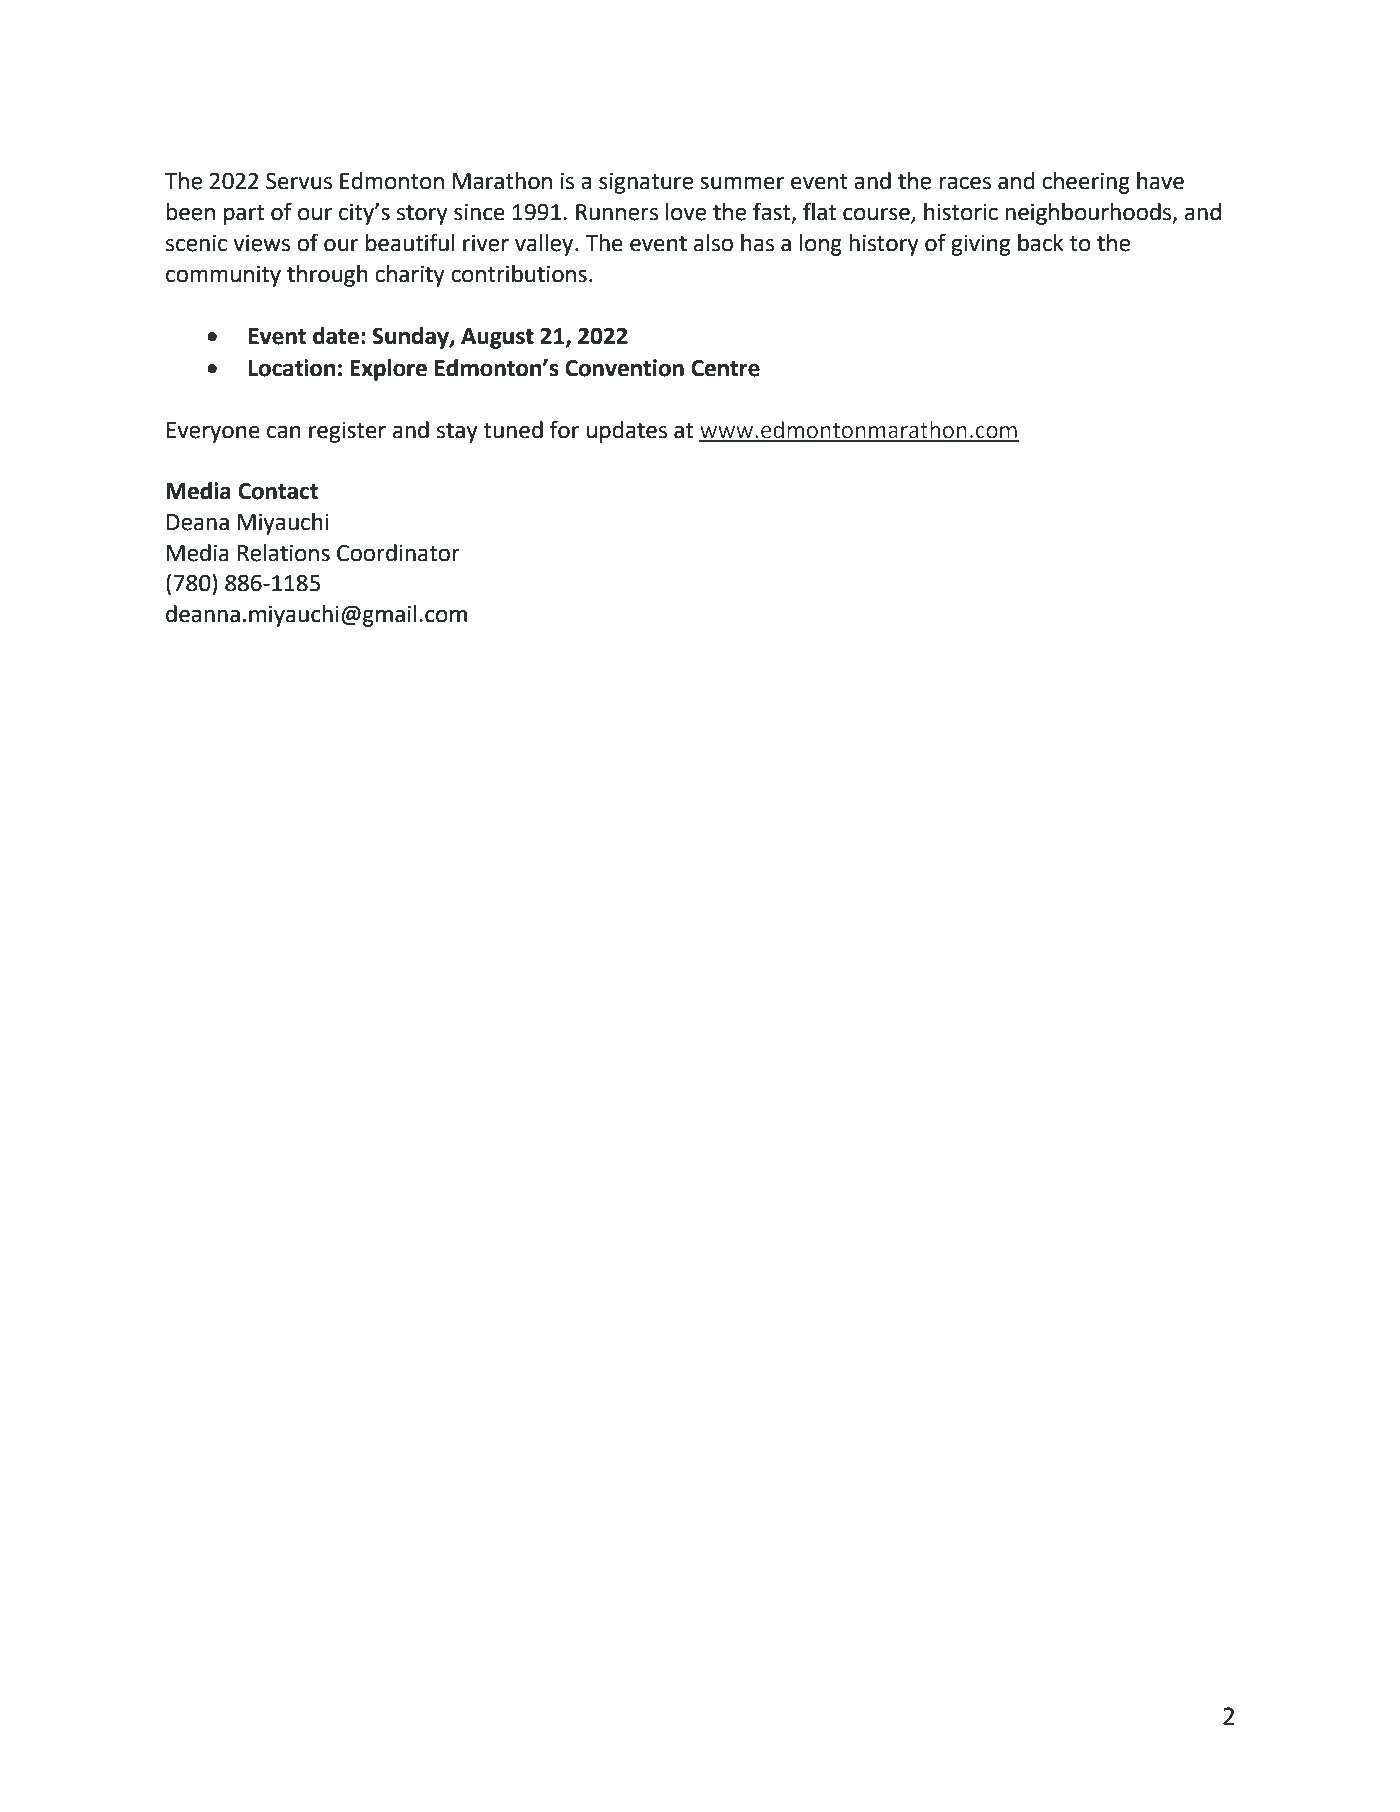 Image resolution: width=1400 pixels, height=1812 pixels. What do you see at coordinates (398, 553) in the screenshot?
I see `Coordinator` at bounding box center [398, 553].
